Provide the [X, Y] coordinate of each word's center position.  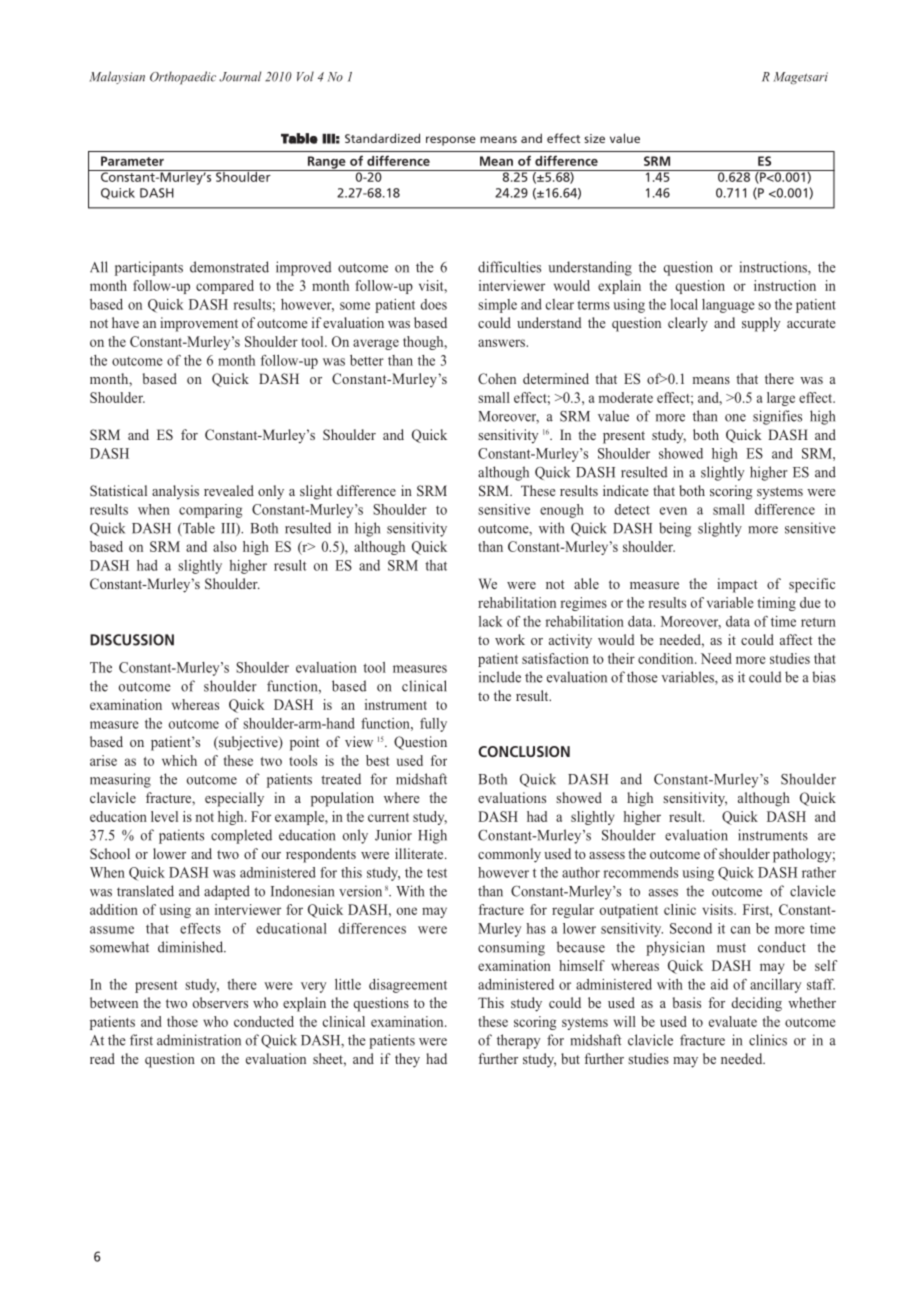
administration [199, 1040]
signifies [777, 417]
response [451, 141]
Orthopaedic [183, 78]
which [179, 760]
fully [433, 725]
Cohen [497, 378]
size [594, 138]
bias [824, 677]
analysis [175, 492]
